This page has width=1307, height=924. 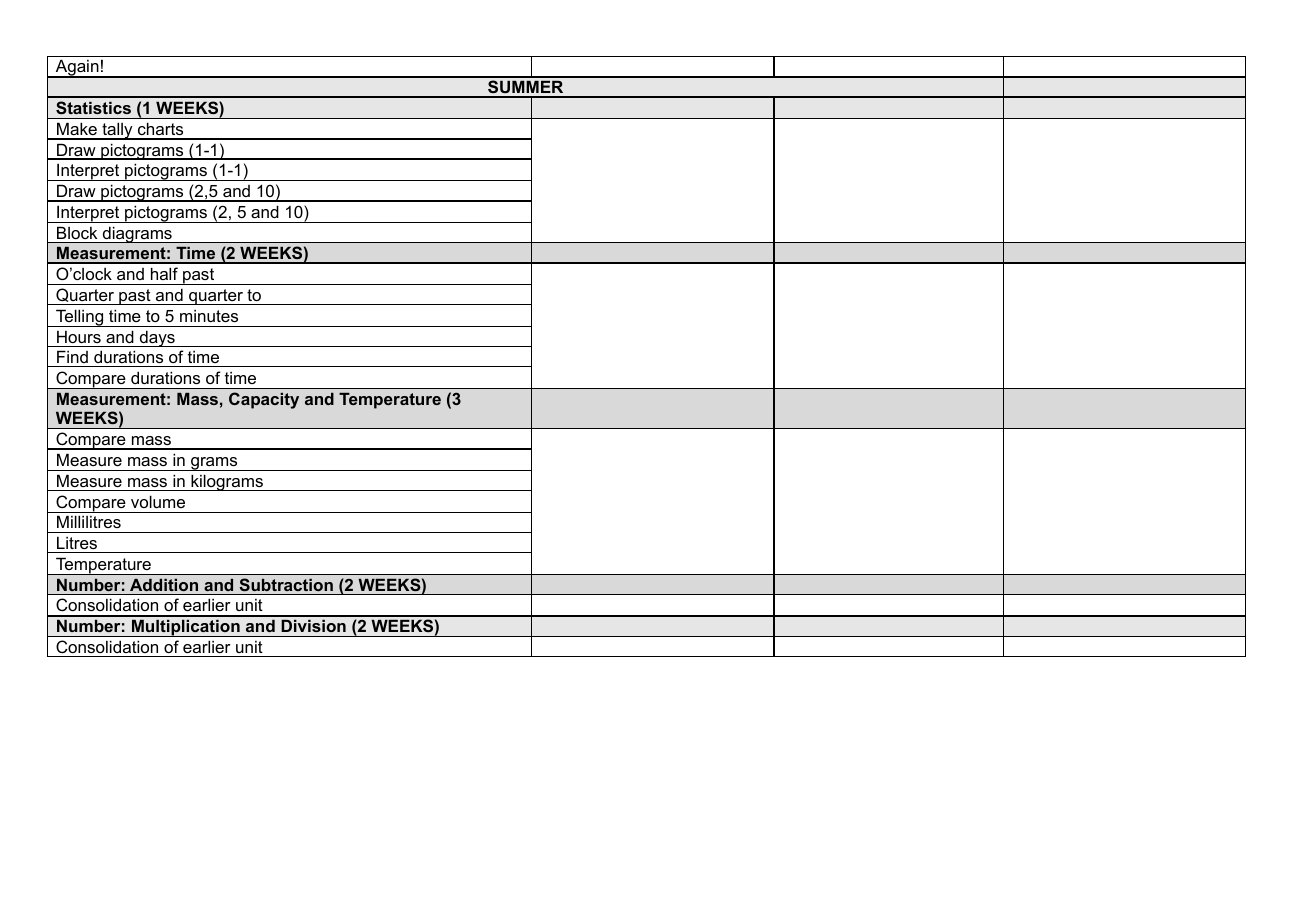 What do you see at coordinates (117, 131) in the page?
I see `tally` at bounding box center [117, 131].
